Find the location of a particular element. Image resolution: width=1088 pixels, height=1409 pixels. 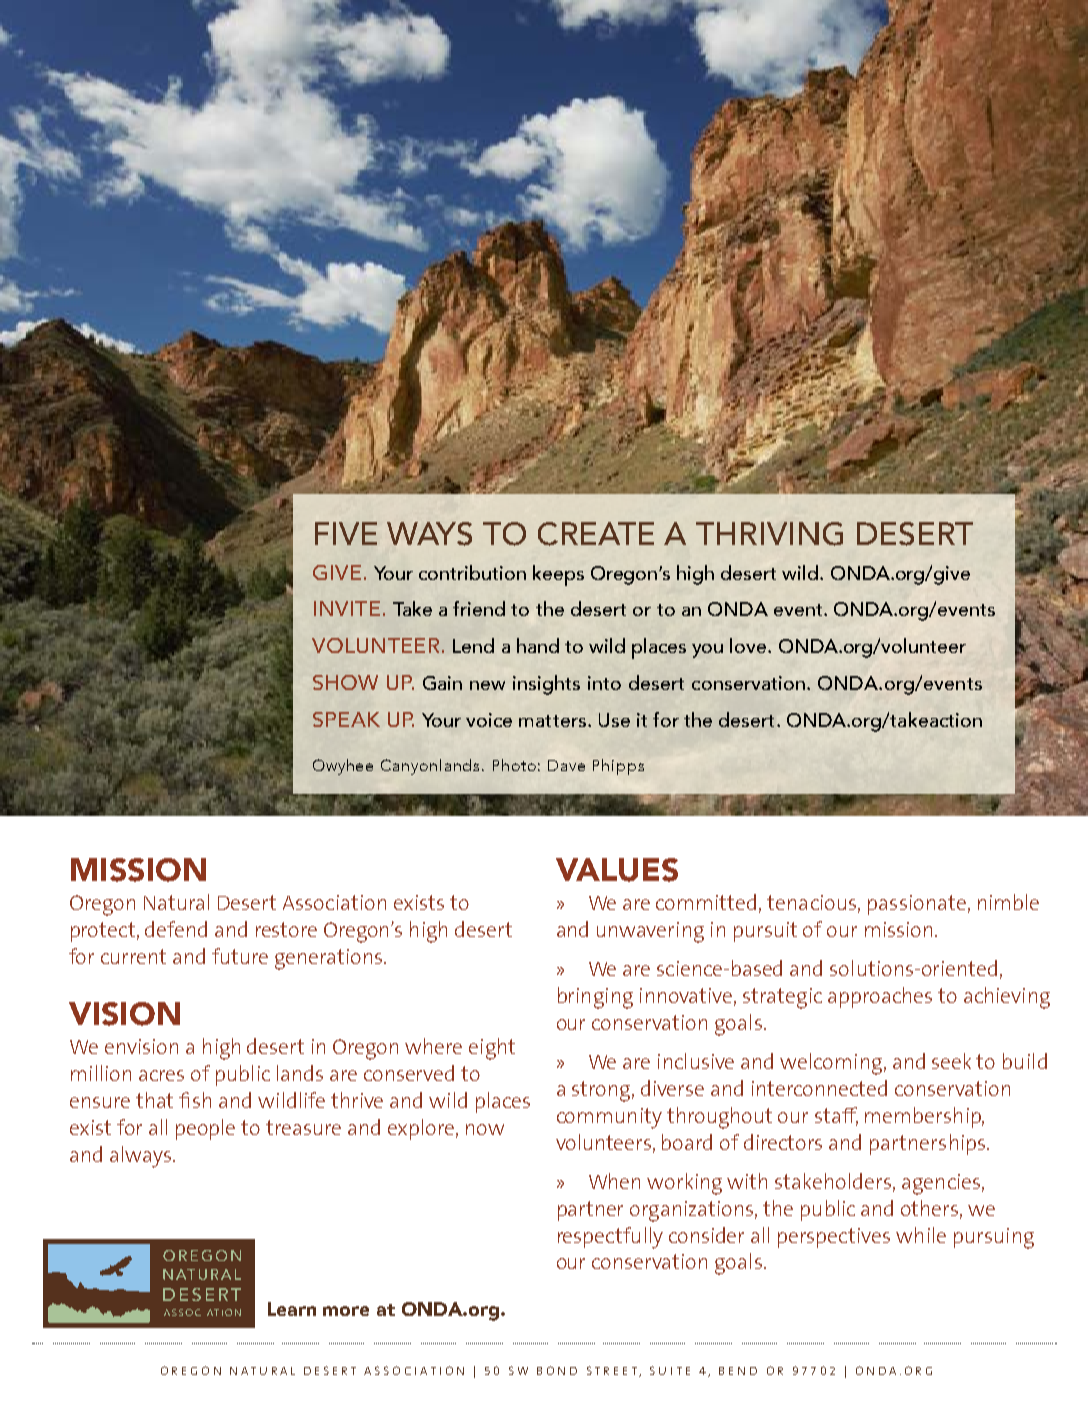

respectfully is located at coordinates (610, 1238).
